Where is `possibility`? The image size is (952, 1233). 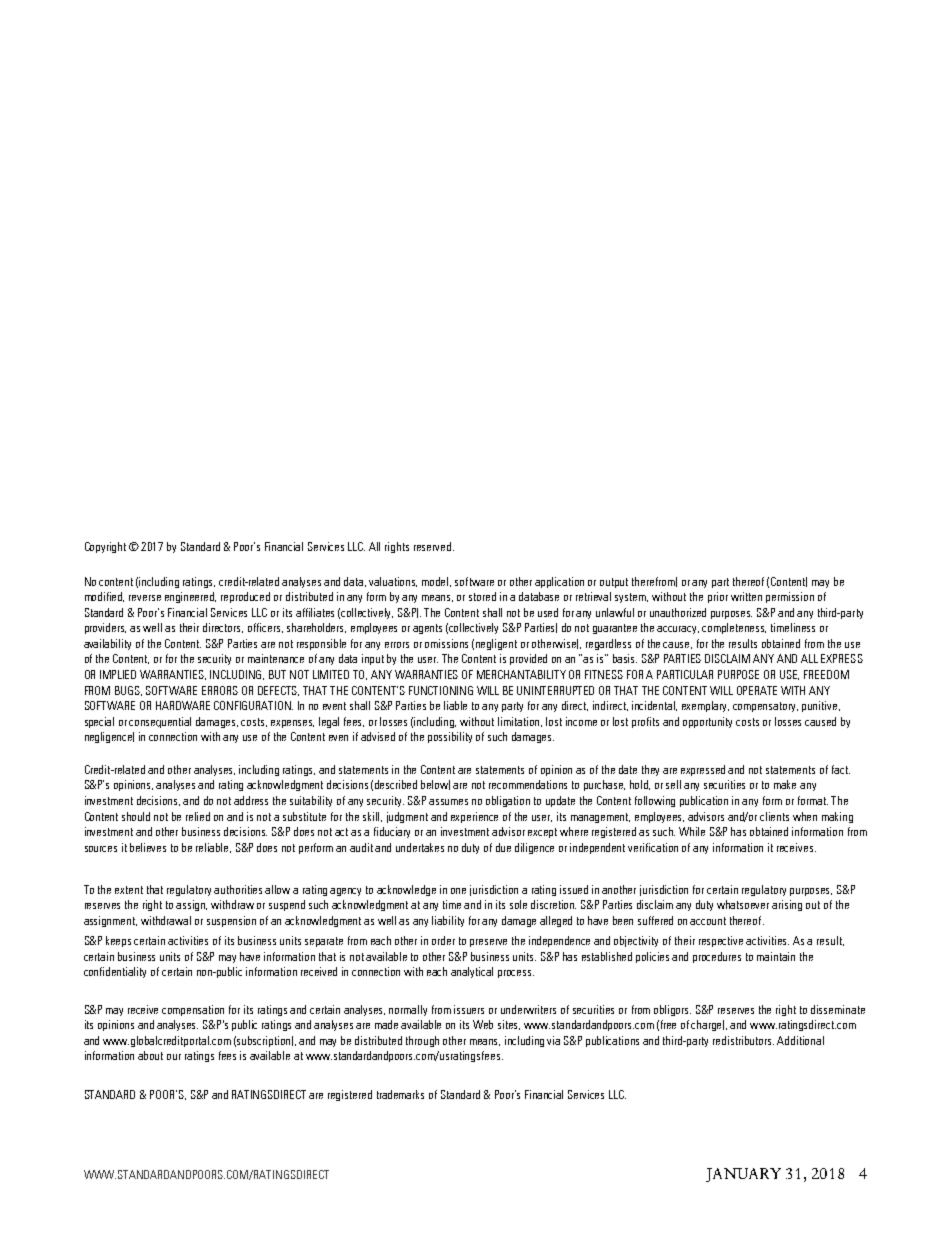
possibility is located at coordinates (450, 737).
